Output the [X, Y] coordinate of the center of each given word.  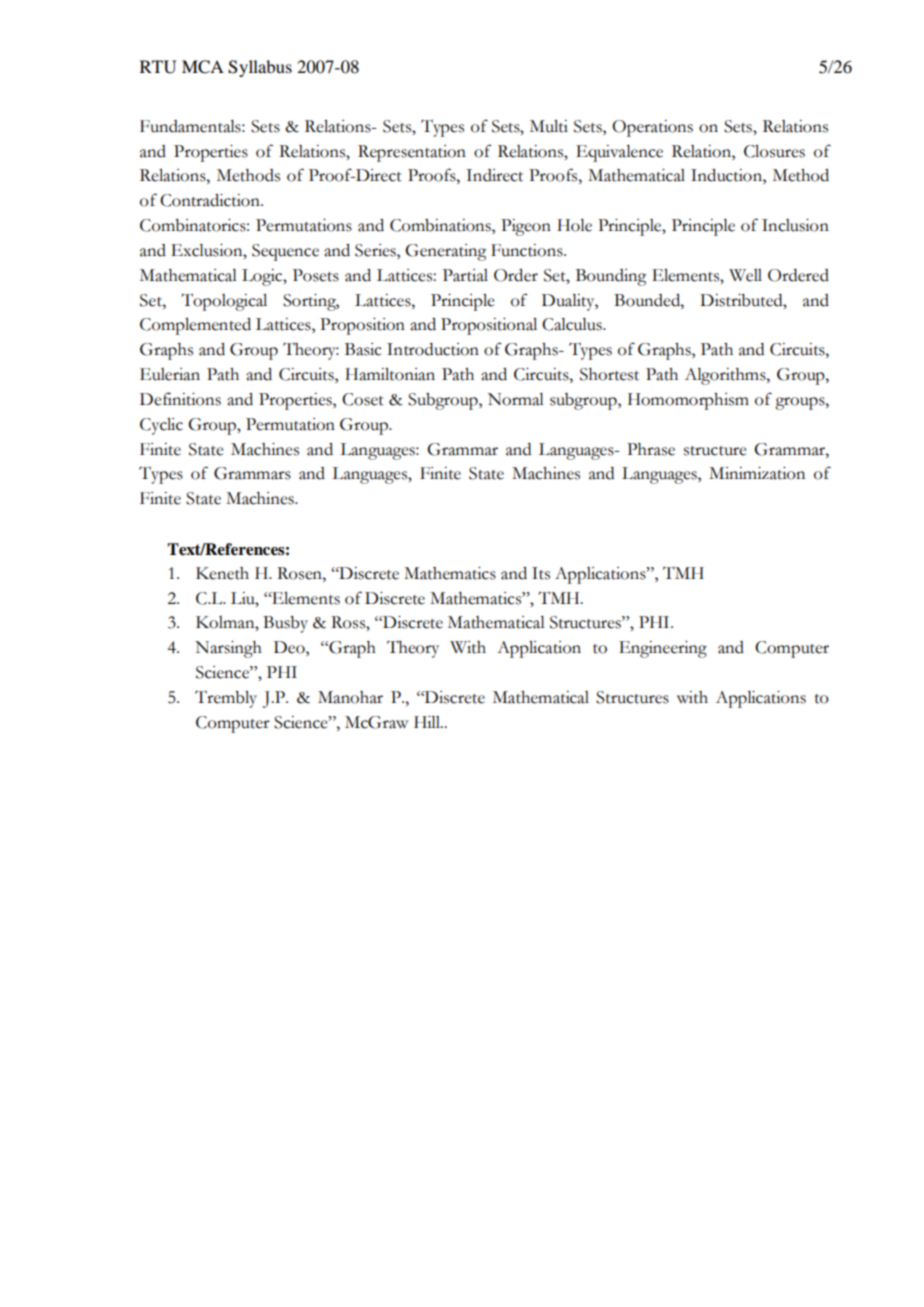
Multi [549, 126]
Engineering [663, 649]
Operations [652, 128]
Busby [285, 624]
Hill [428, 722]
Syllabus [260, 68]
